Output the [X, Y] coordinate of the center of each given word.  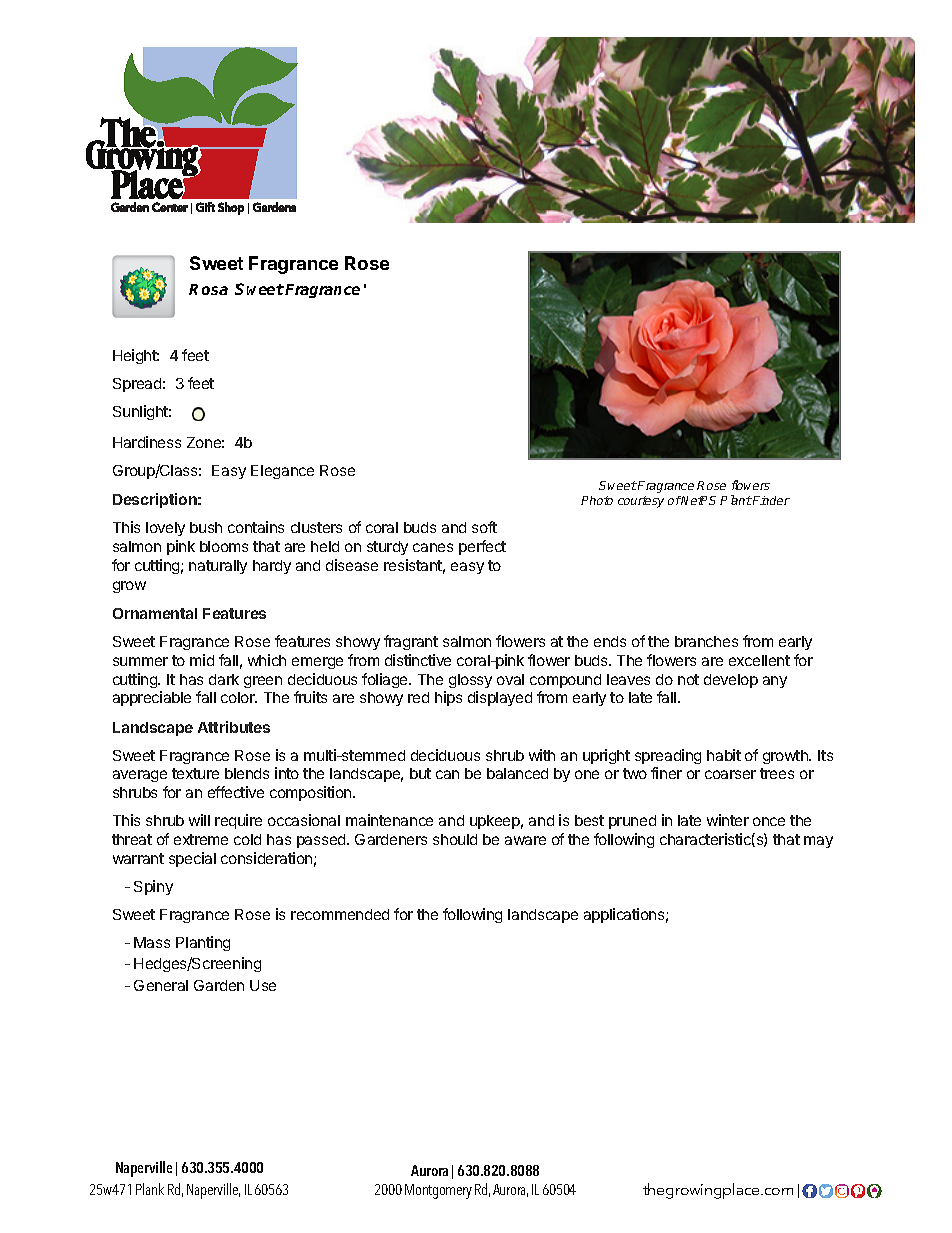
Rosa [208, 289]
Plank [150, 1189]
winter [728, 820]
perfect [482, 547]
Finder [770, 500]
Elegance [282, 472]
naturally [218, 567]
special [192, 859]
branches [706, 641]
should [455, 839]
